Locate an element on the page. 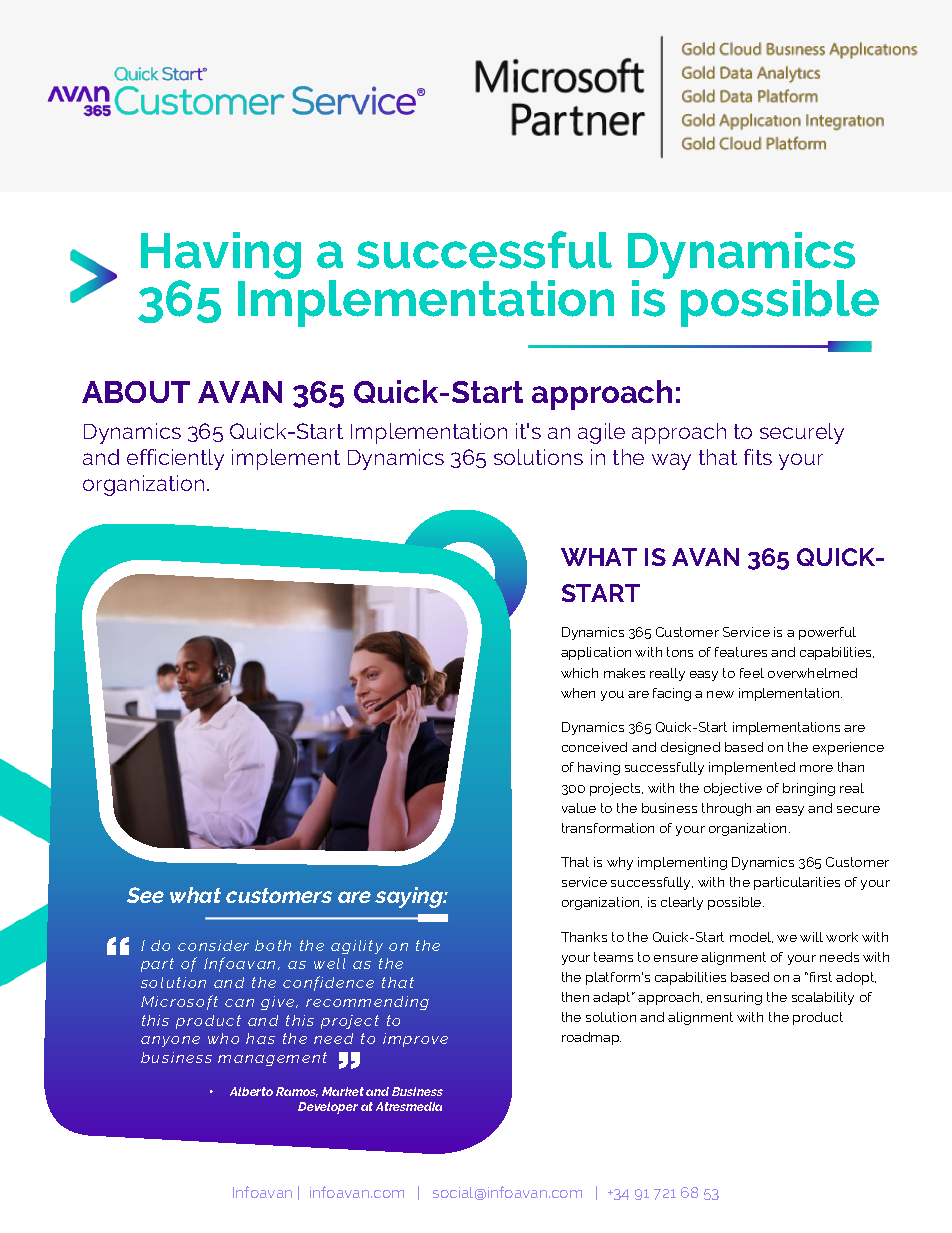 The image size is (952, 1233). ABOUT is located at coordinates (136, 392).
